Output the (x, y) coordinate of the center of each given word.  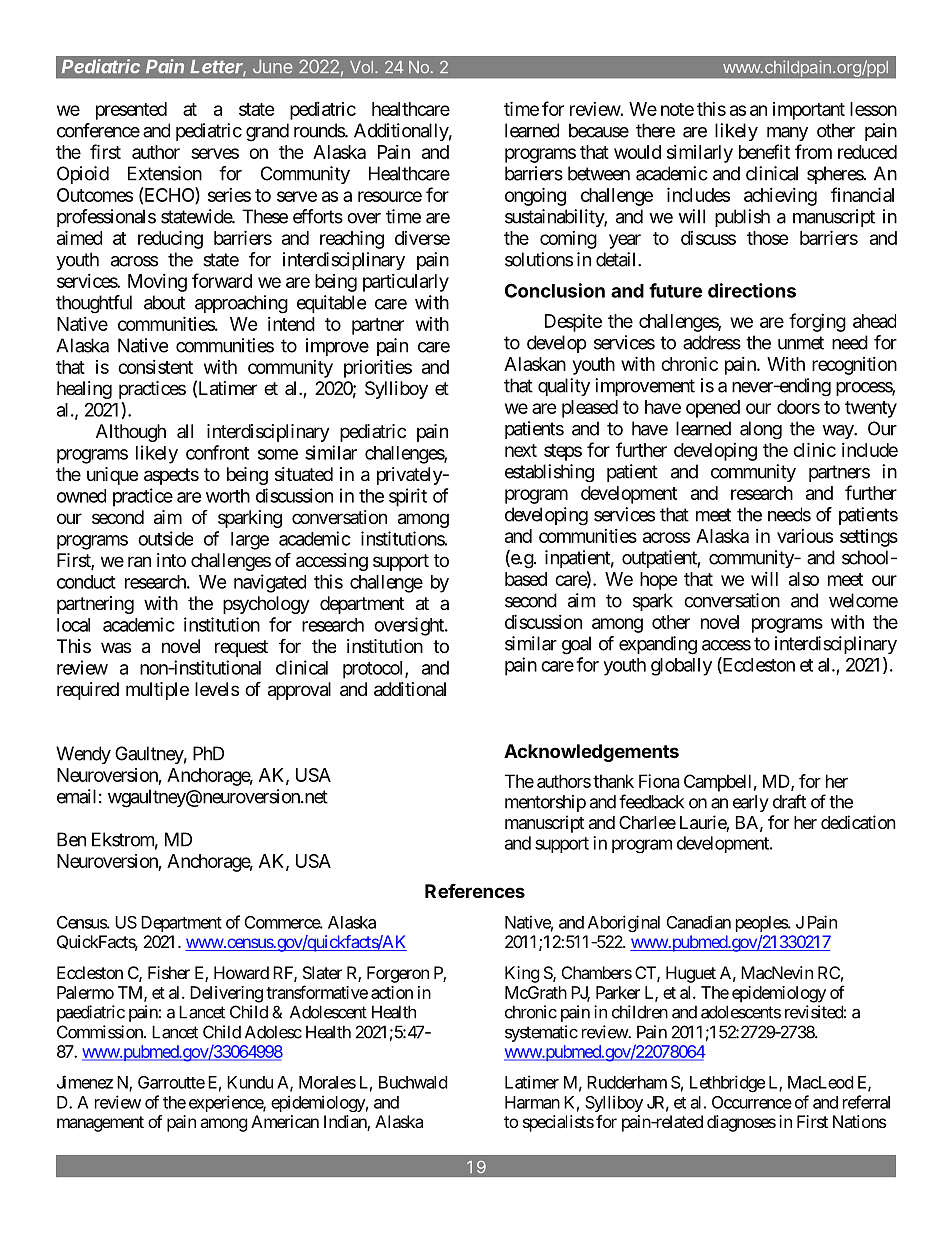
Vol (361, 67)
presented (131, 111)
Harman (532, 1102)
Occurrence (752, 1102)
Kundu (250, 1082)
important (809, 111)
